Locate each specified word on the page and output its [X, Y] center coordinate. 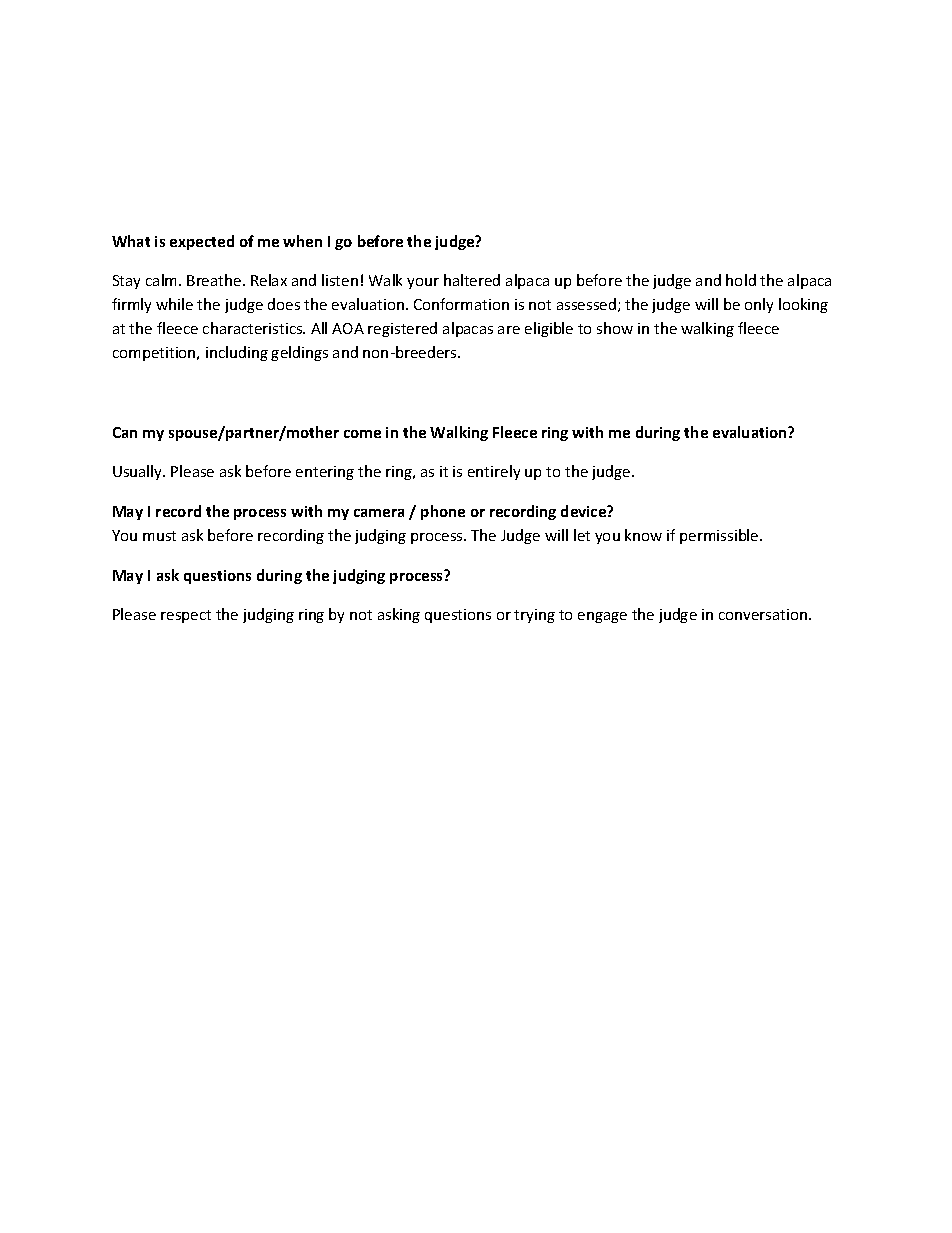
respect [186, 616]
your [423, 283]
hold [741, 280]
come [362, 434]
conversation [764, 614]
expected [202, 242]
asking [399, 615]
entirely [494, 472]
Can [125, 432]
